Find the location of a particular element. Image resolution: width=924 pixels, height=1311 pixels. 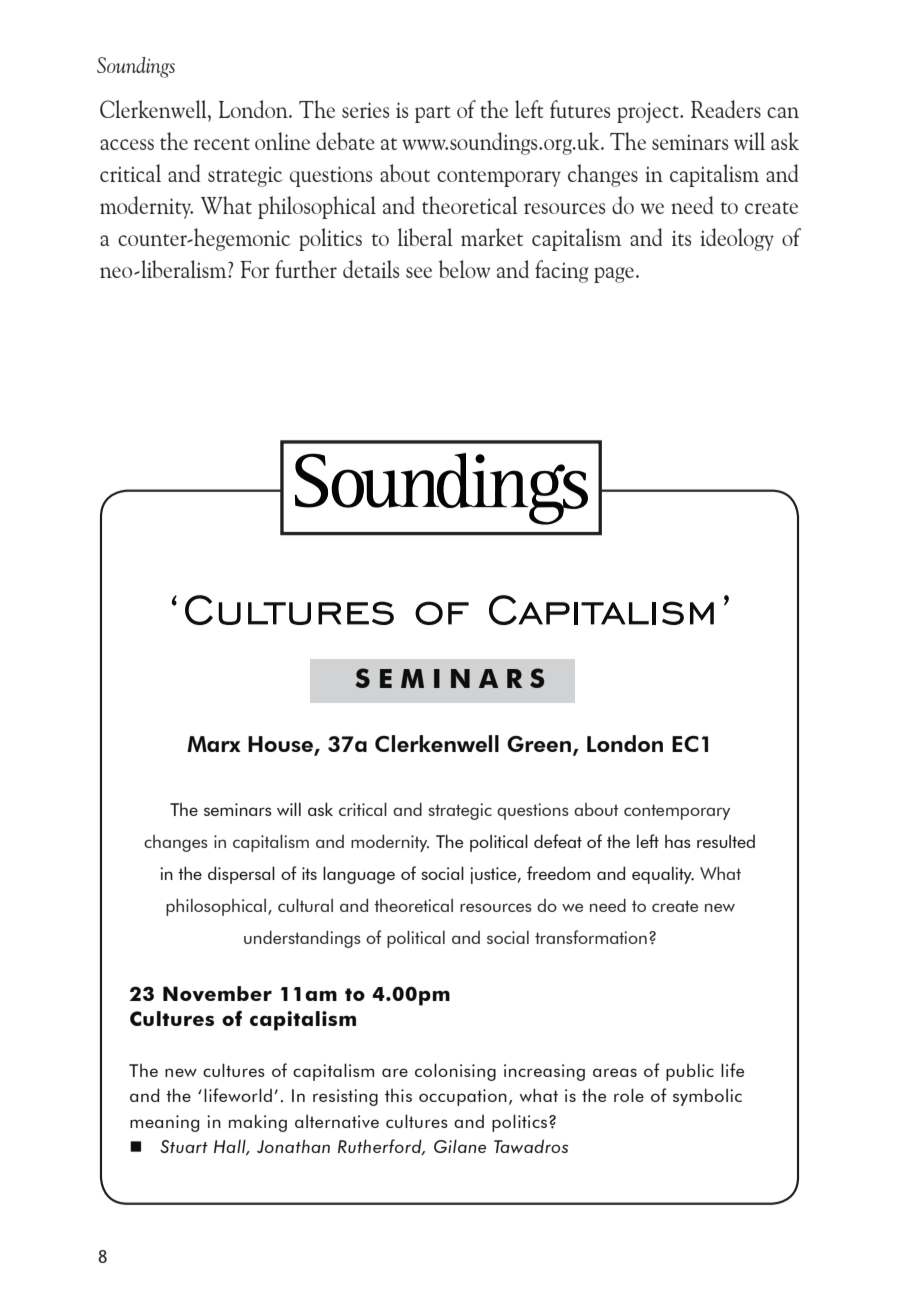

part is located at coordinates (433, 114).
